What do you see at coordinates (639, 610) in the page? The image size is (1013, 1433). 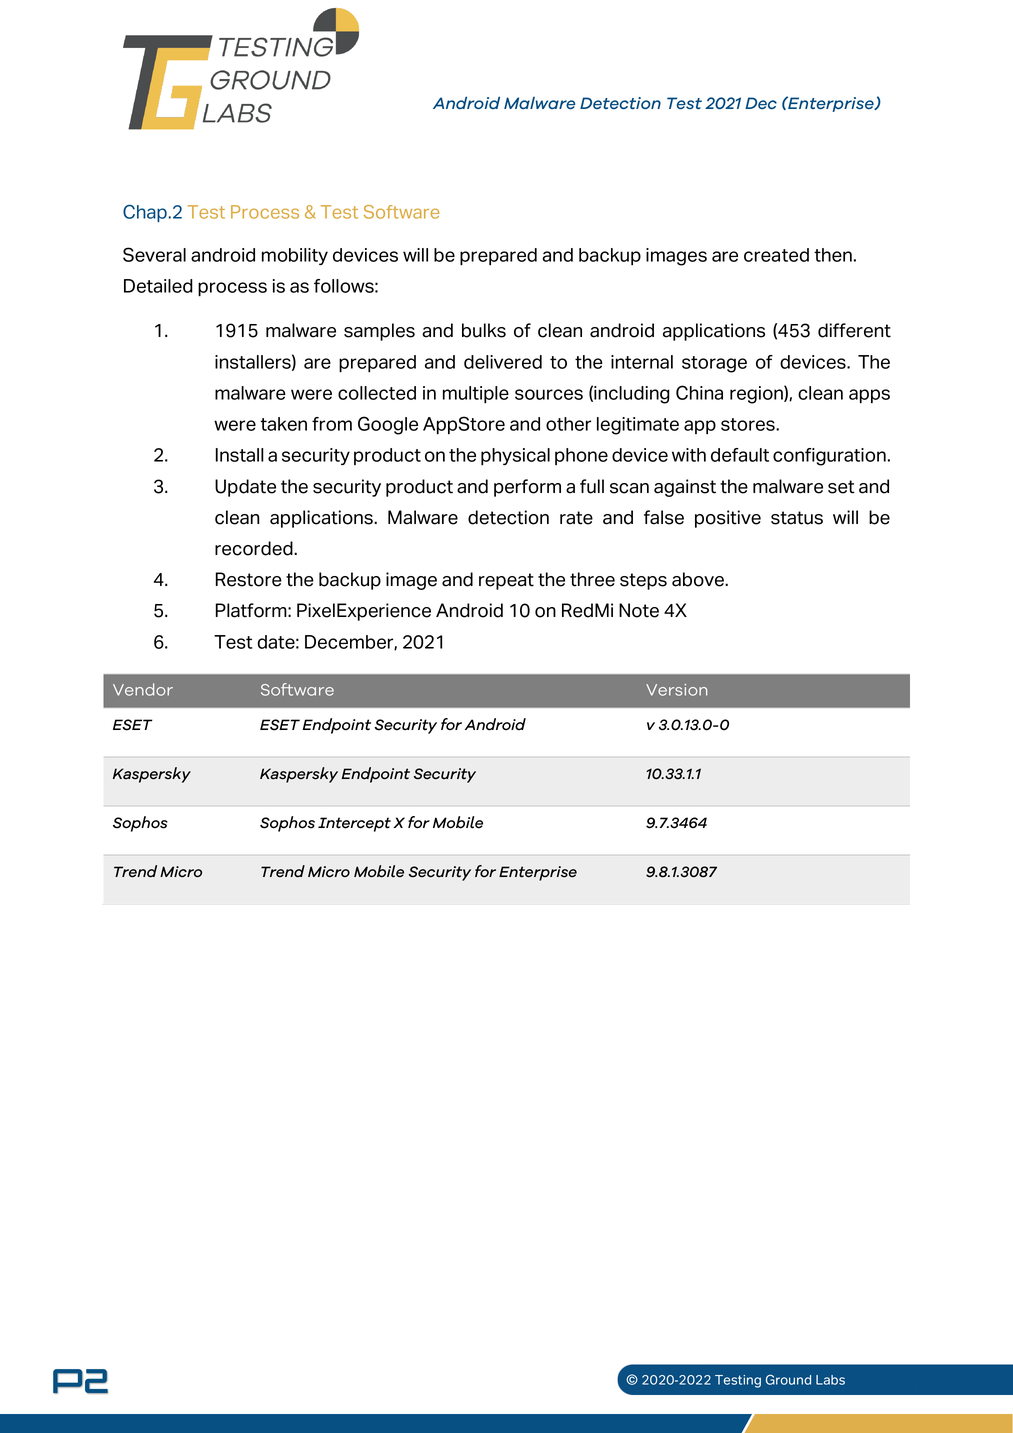 I see `Note` at bounding box center [639, 610].
